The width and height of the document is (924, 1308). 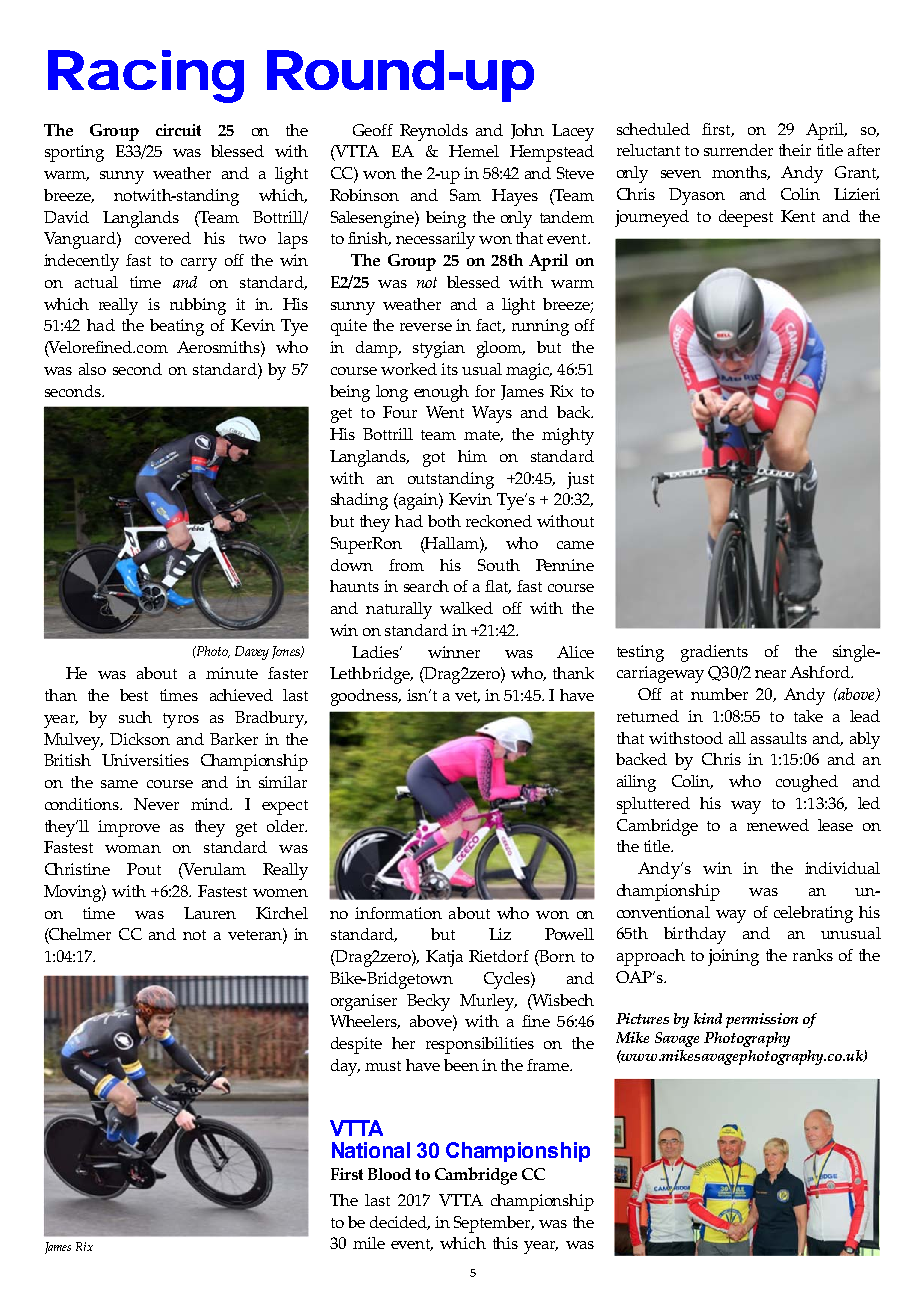 I want to click on circuit, so click(x=178, y=130).
